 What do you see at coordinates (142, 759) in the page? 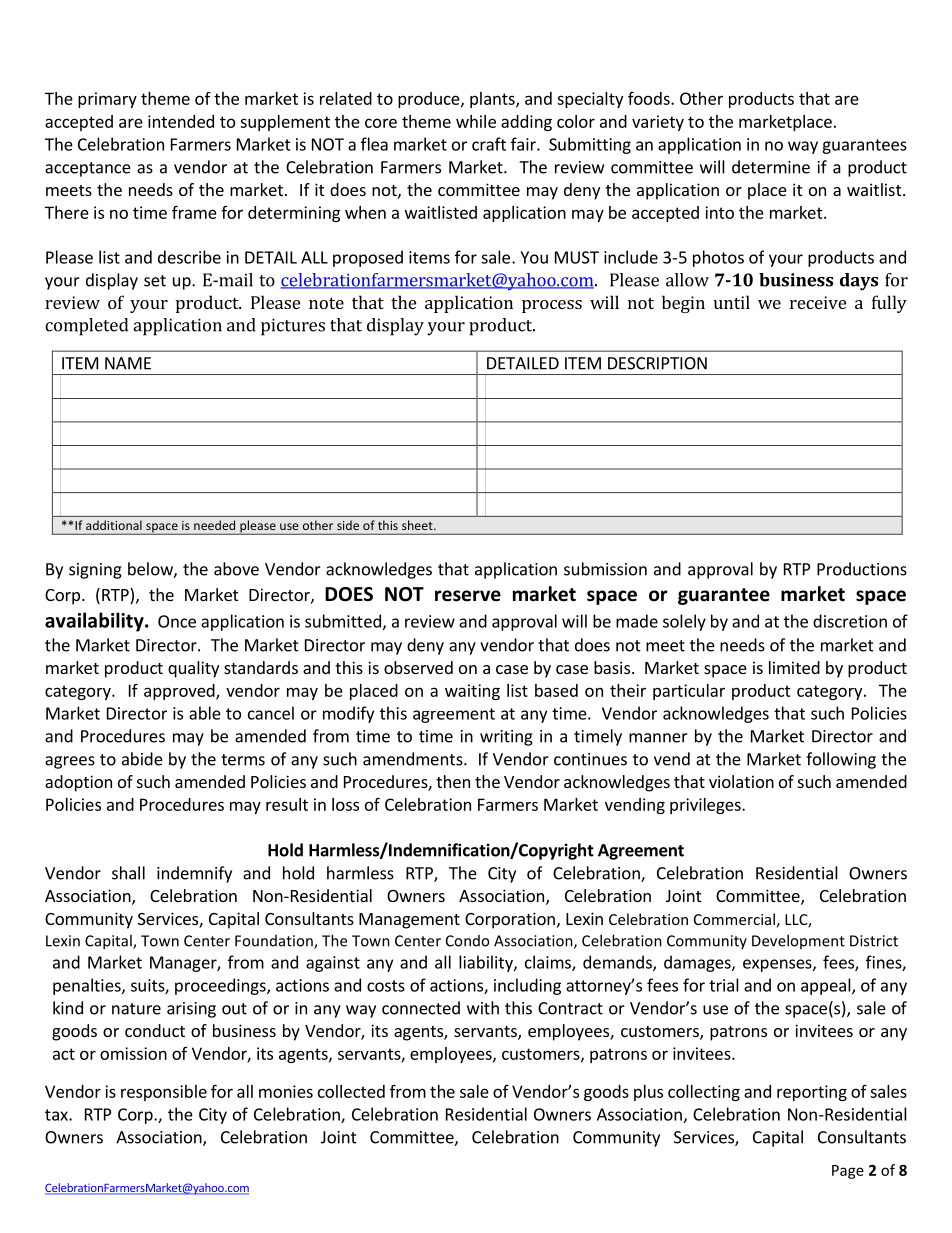
I see `abide` at bounding box center [142, 759].
